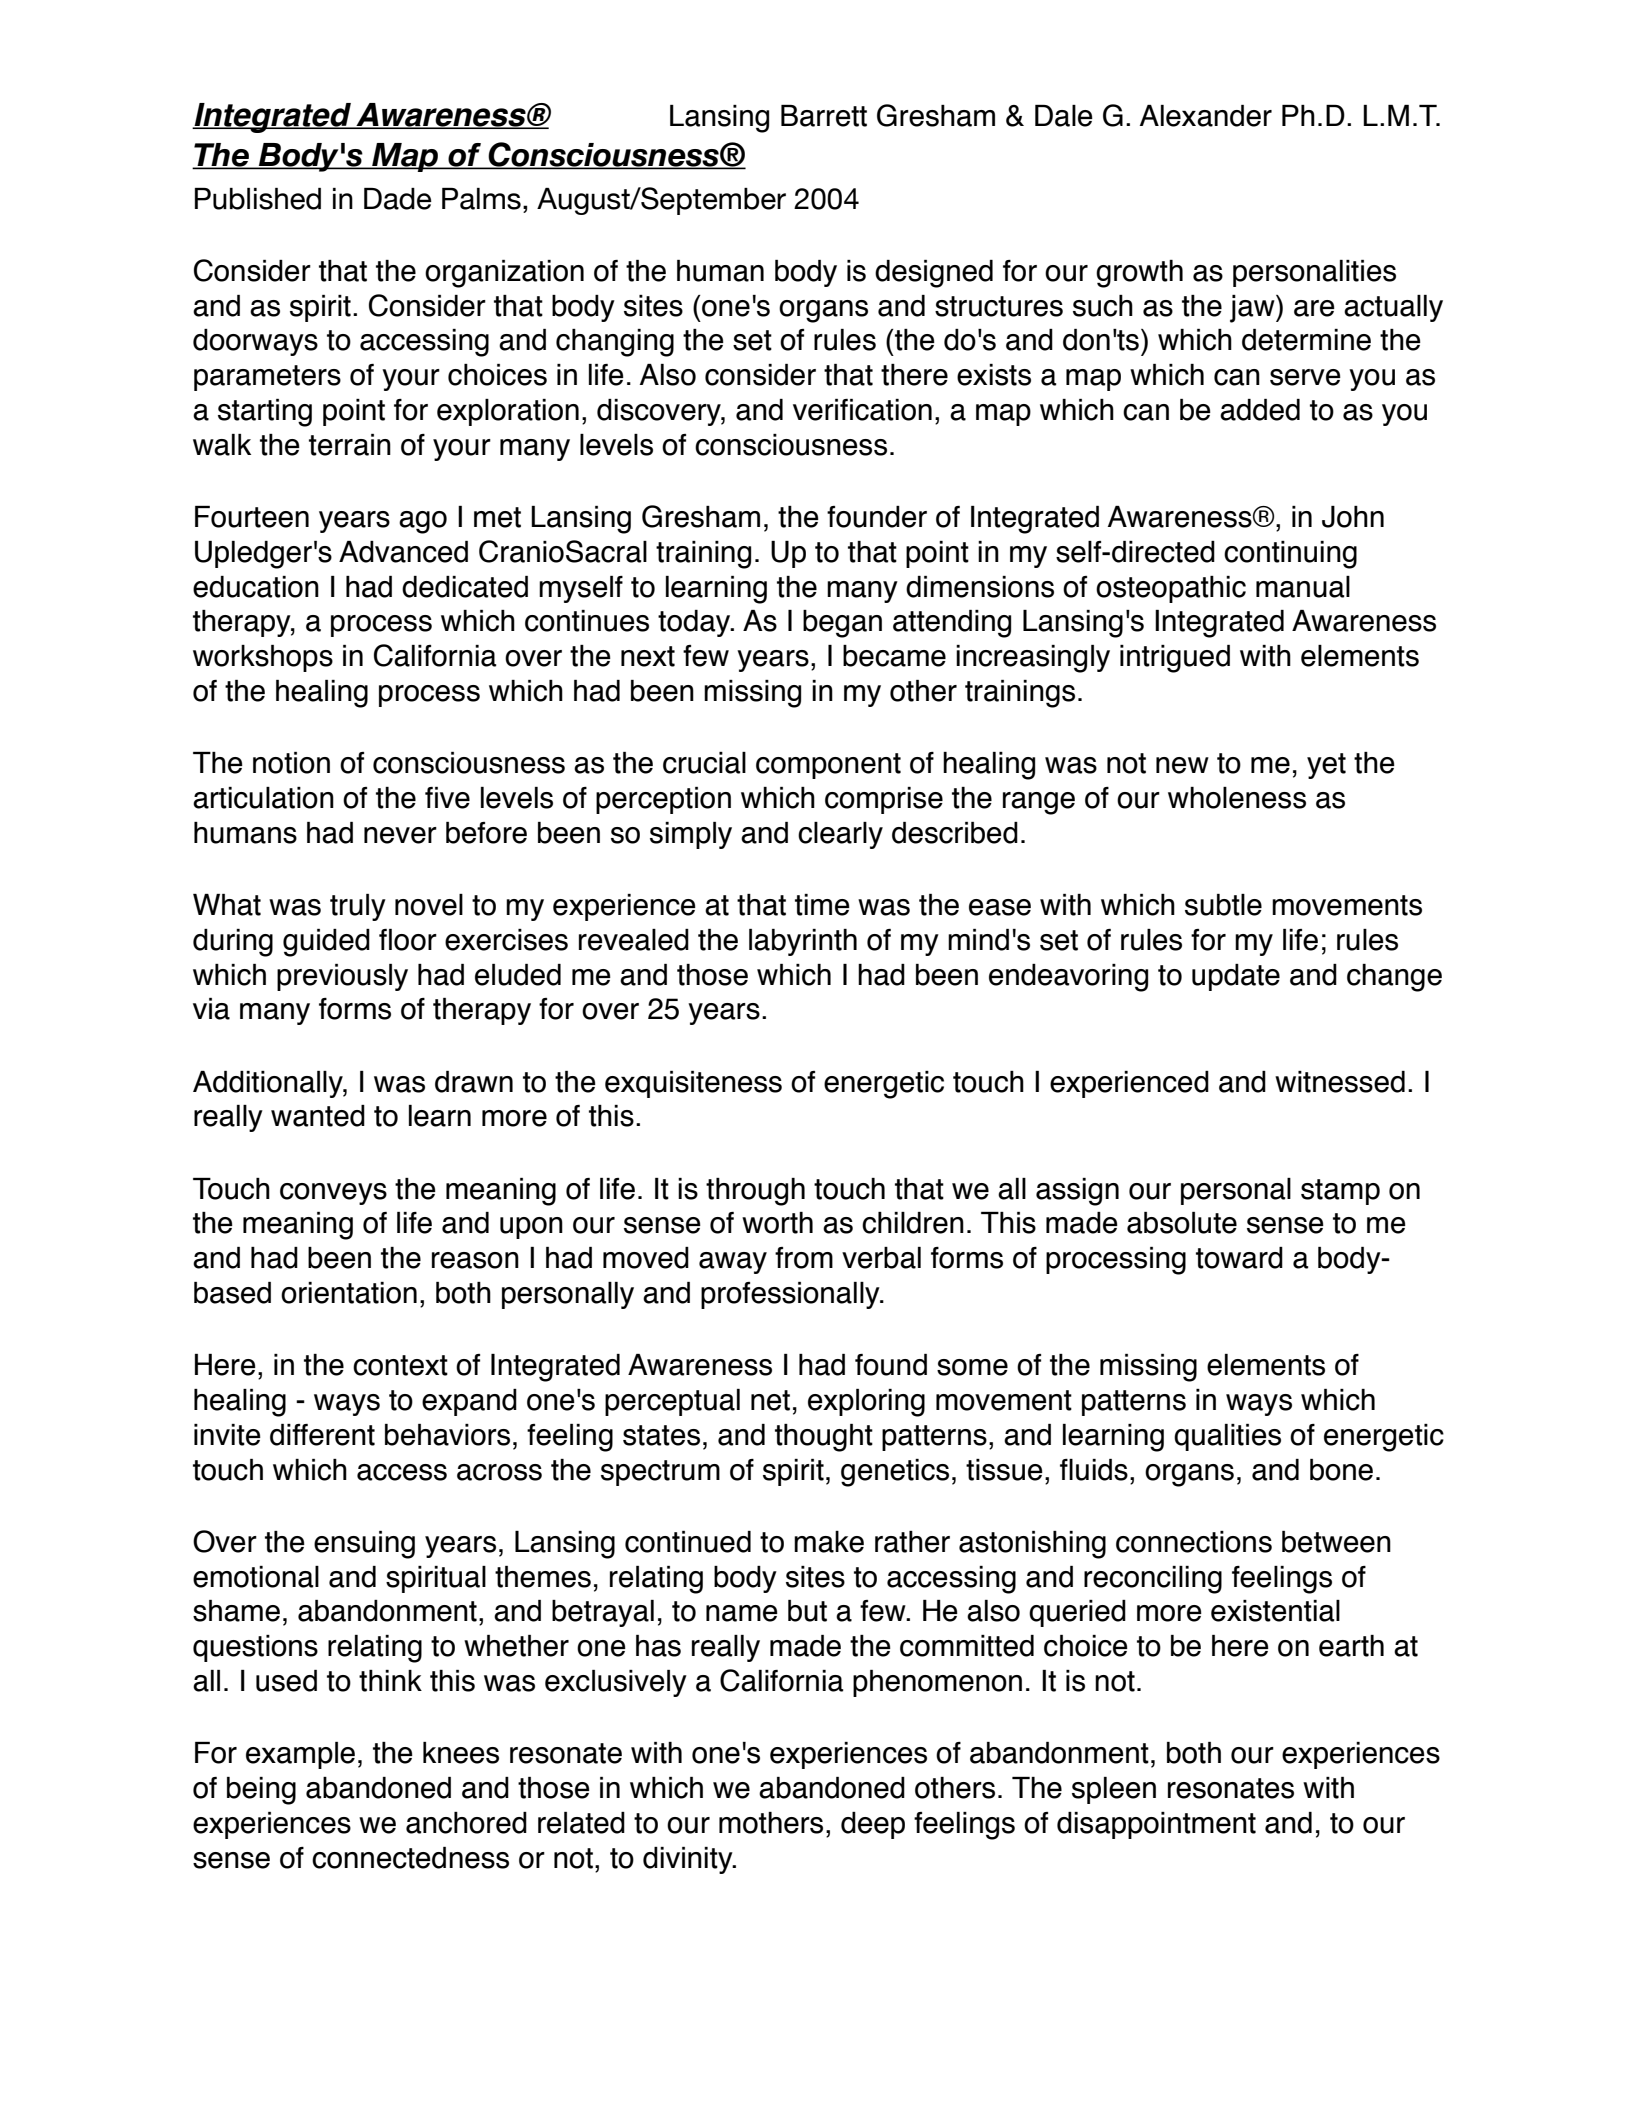  I want to click on Dade, so click(398, 199).
